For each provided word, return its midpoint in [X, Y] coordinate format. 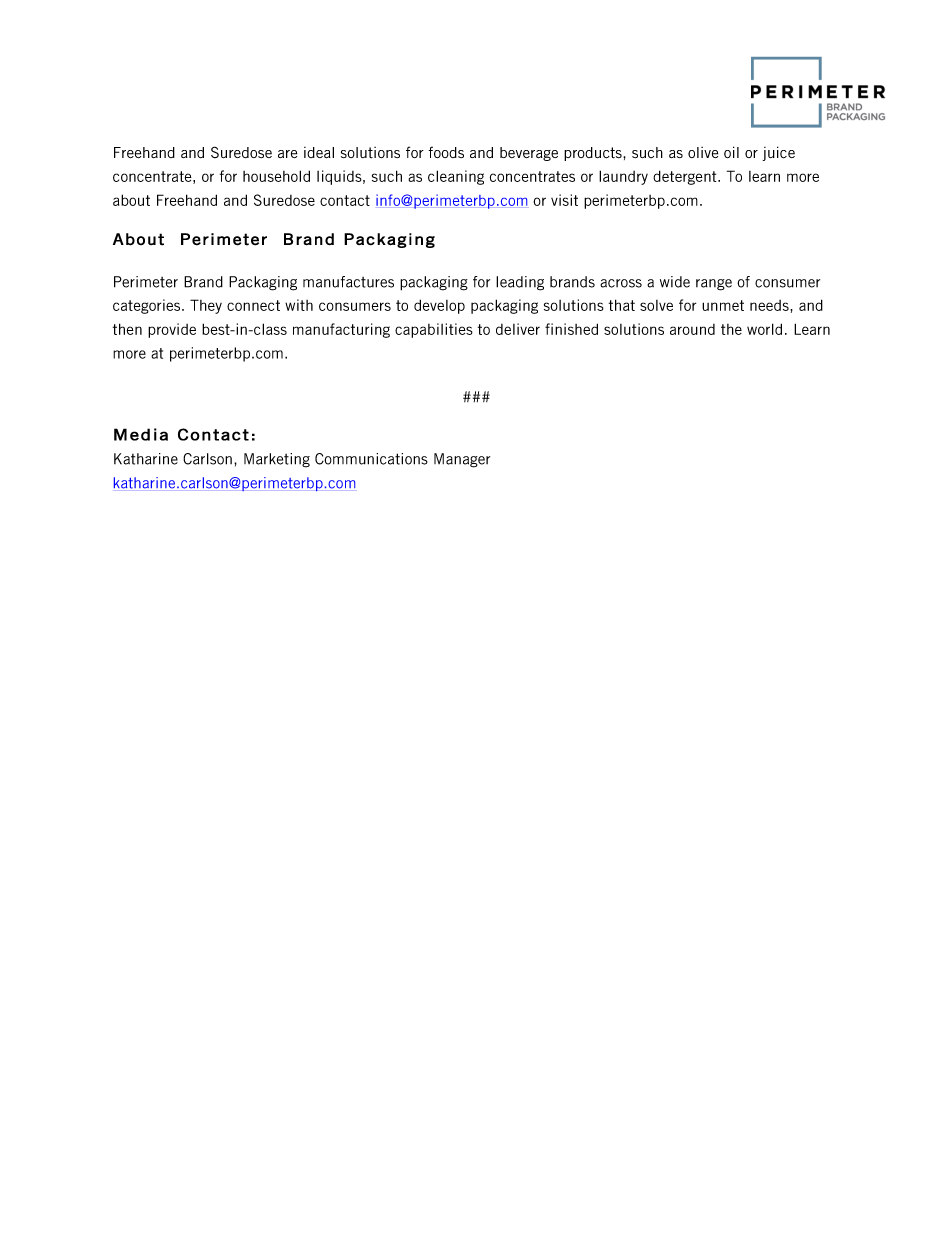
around [692, 329]
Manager [462, 460]
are [287, 154]
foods [446, 152]
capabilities [434, 330]
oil [731, 152]
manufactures [348, 282]
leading [520, 283]
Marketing [277, 460]
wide [675, 282]
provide [172, 330]
